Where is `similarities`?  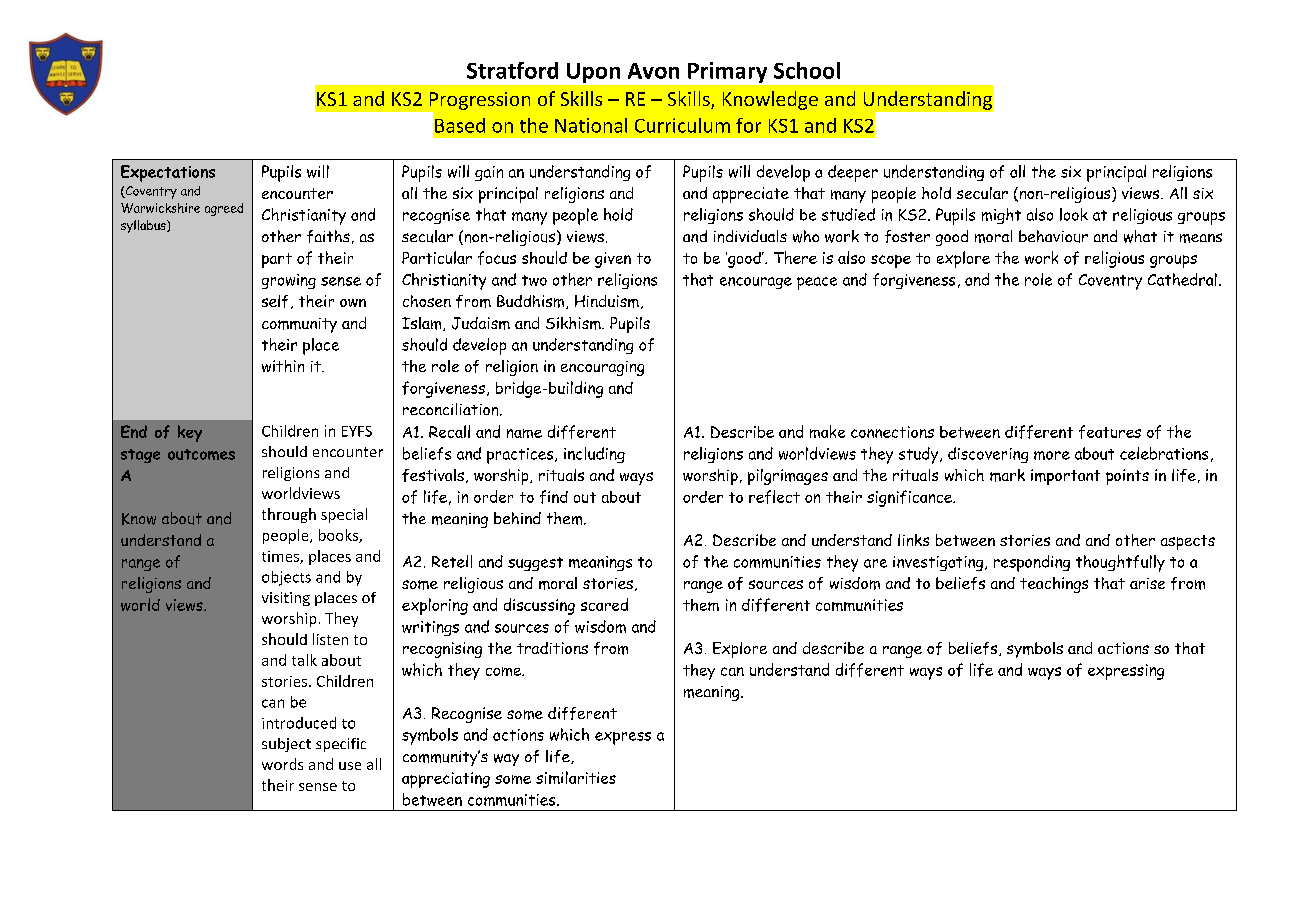
similarities is located at coordinates (576, 777).
